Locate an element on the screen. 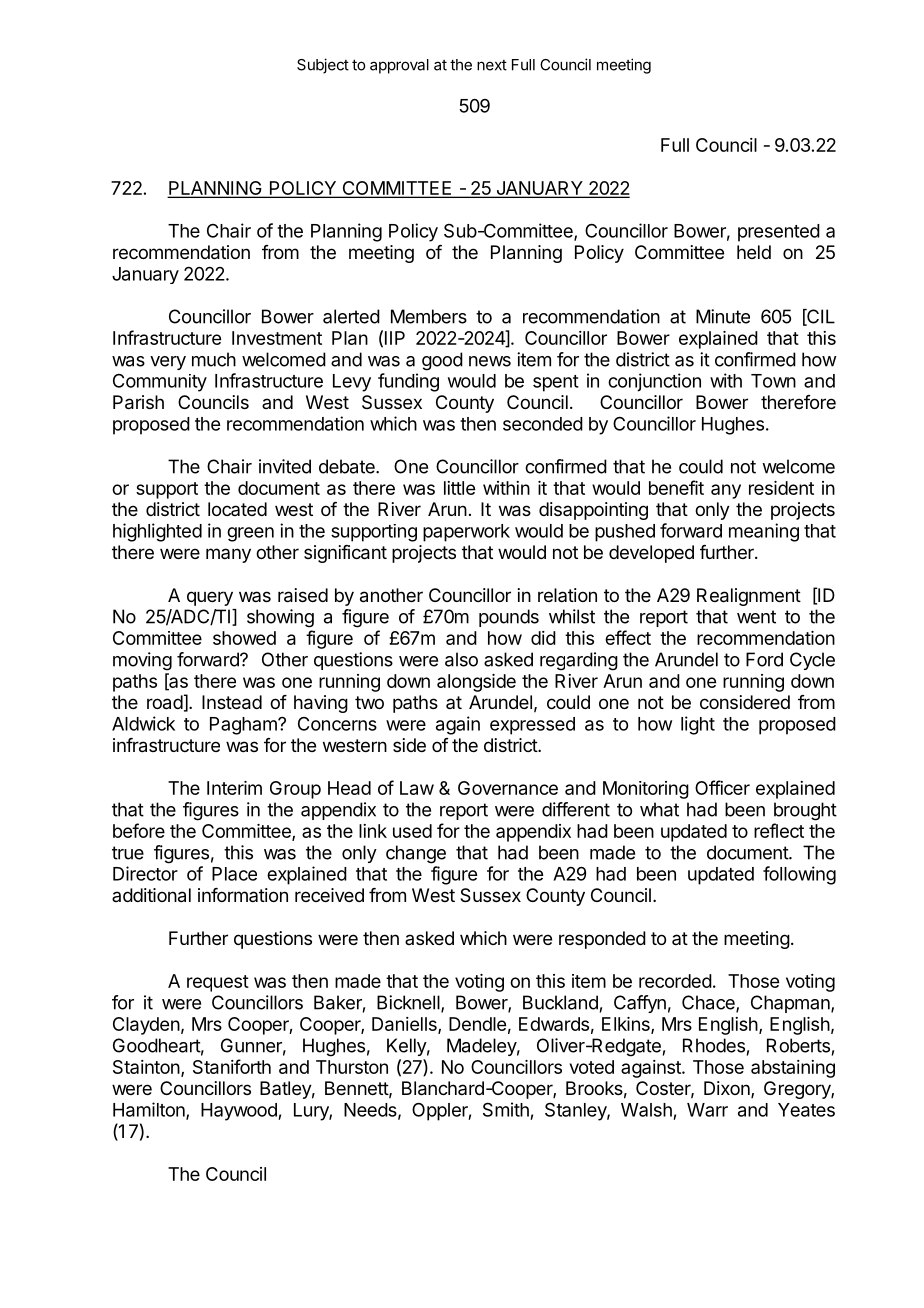 The width and height of the screenshot is (924, 1308). Place is located at coordinates (234, 874).
